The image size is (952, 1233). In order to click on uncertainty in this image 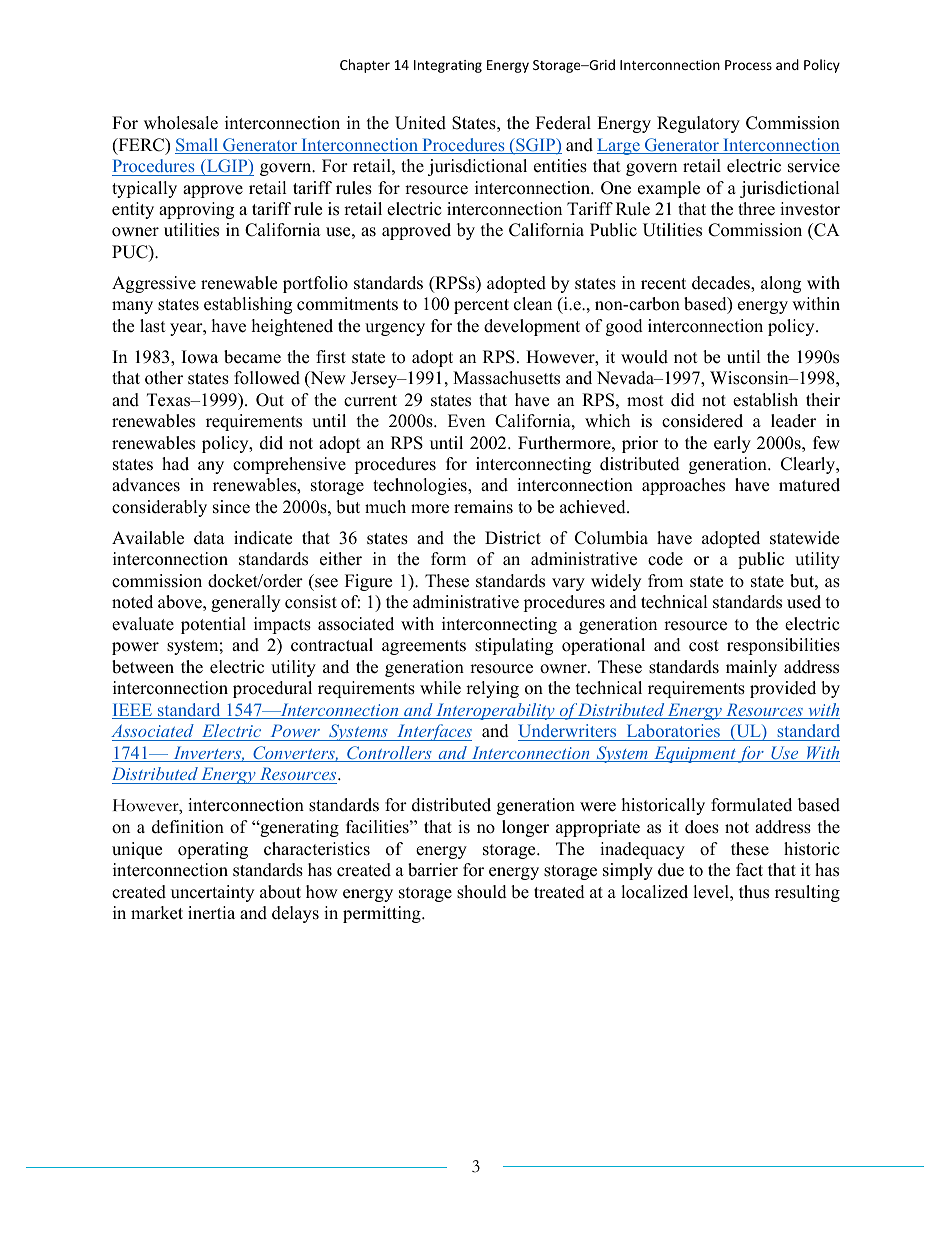, I will do `click(212, 893)`.
